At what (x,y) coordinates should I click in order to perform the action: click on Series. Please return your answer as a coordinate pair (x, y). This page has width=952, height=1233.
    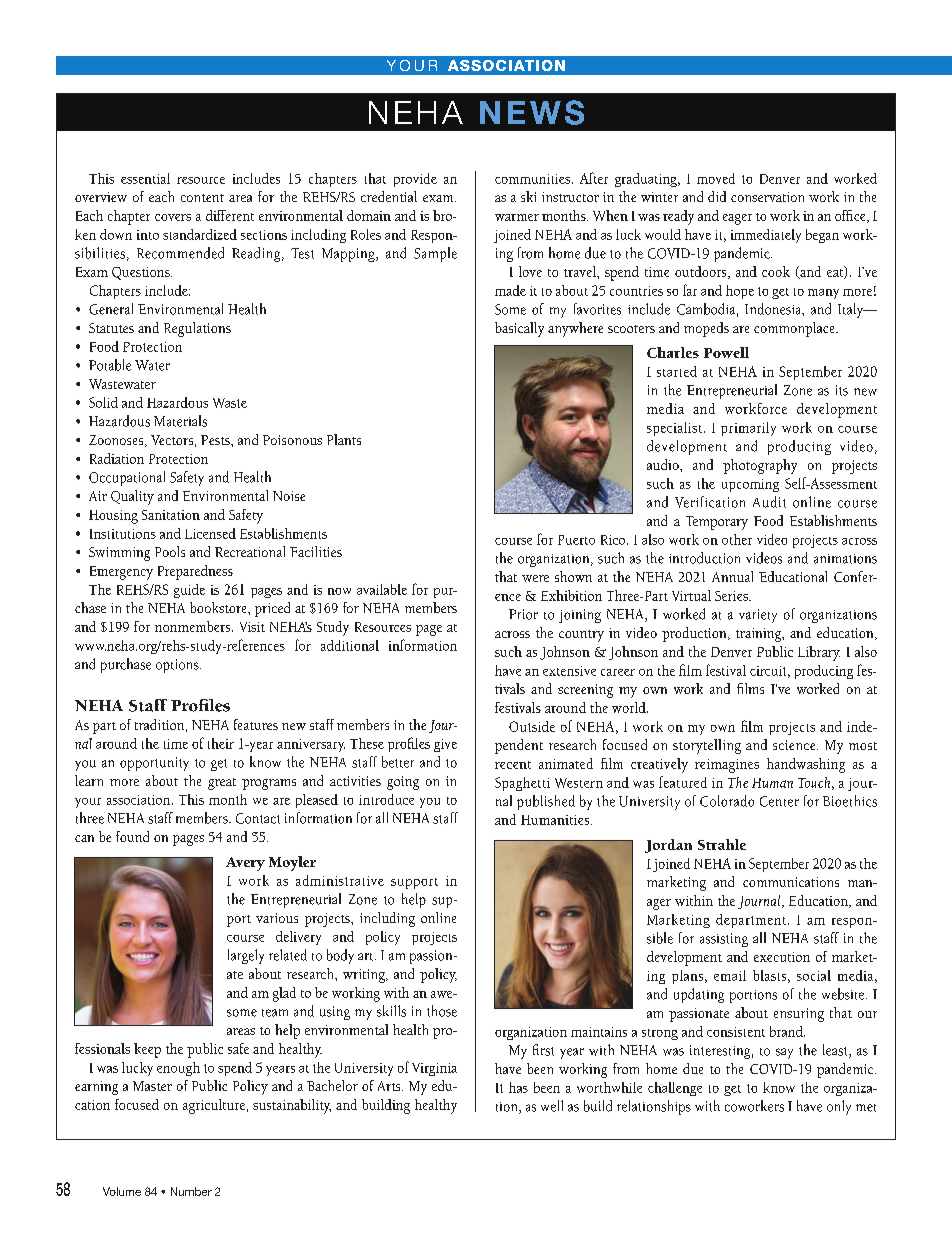
    Looking at the image, I should click on (732, 596).
